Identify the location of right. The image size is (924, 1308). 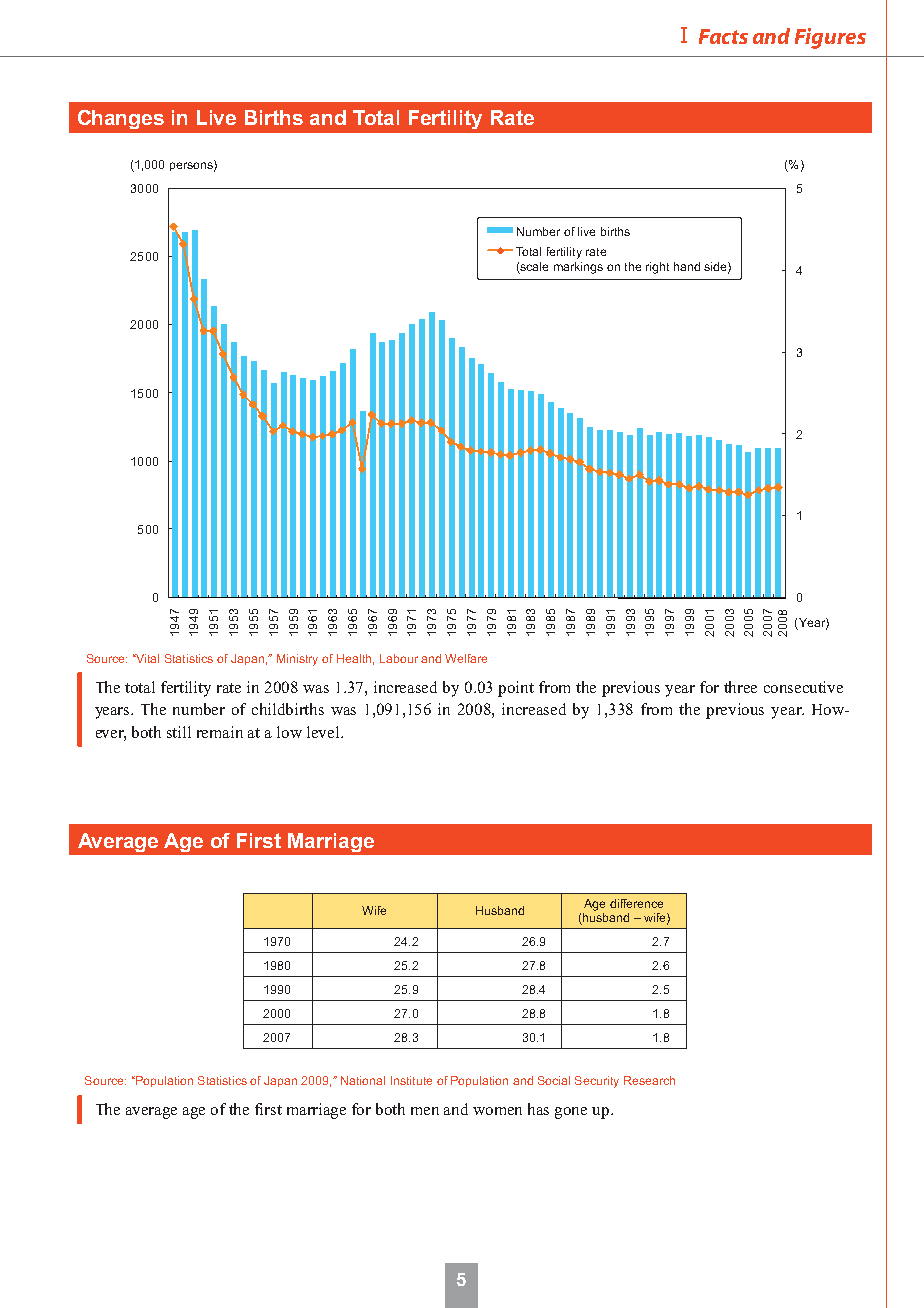
(657, 268).
